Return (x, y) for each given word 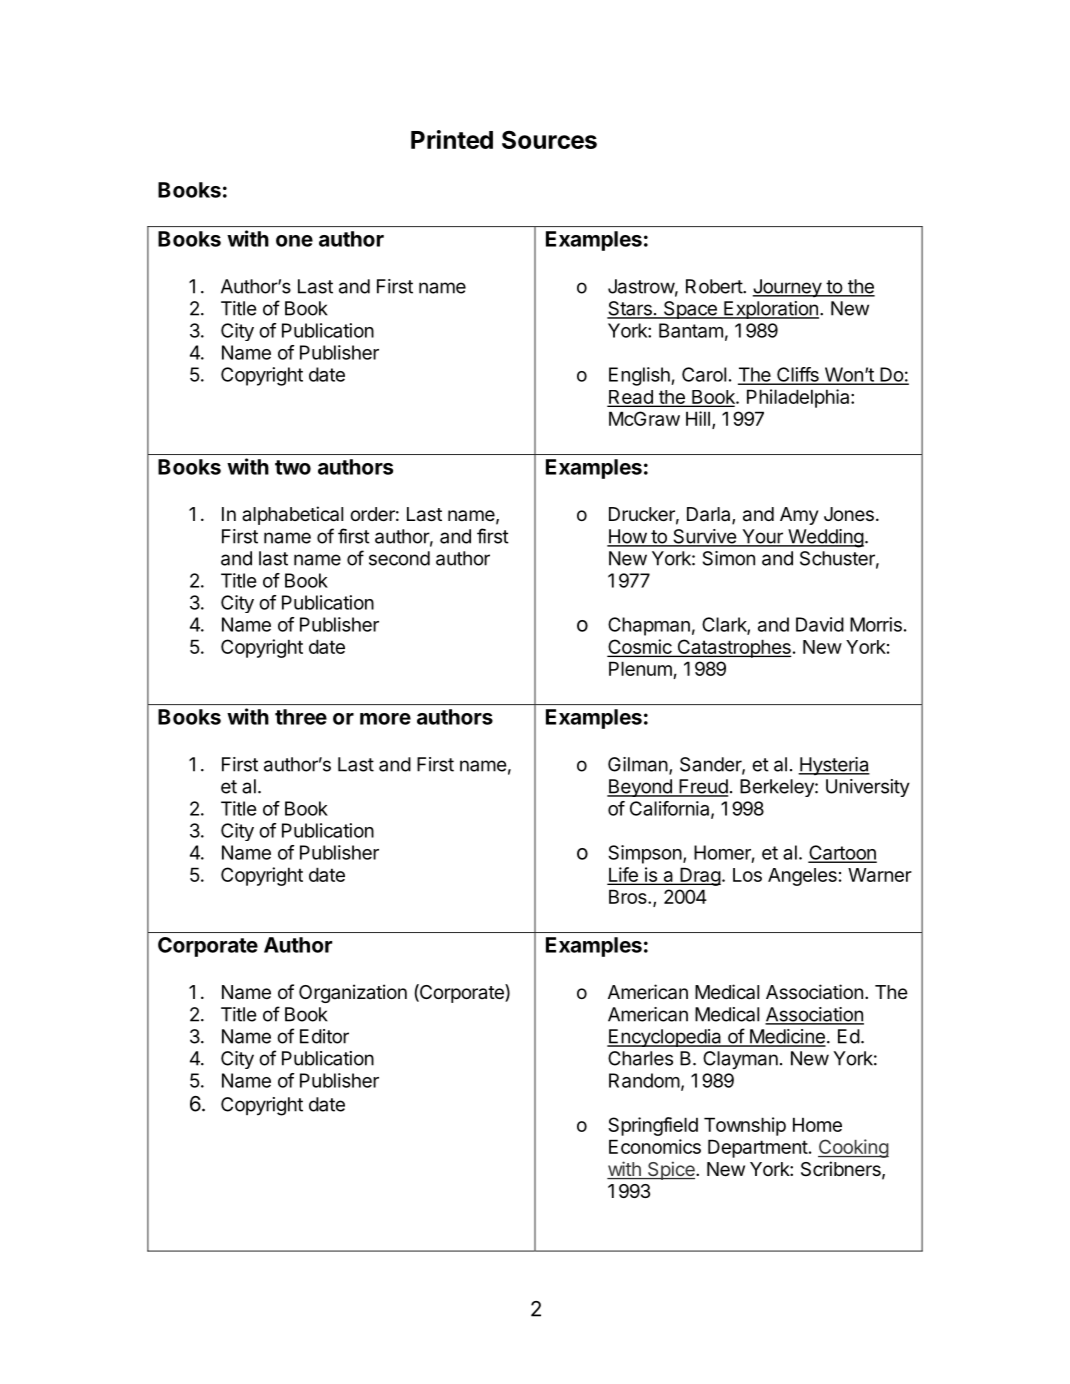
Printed (452, 139)
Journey (788, 288)
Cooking (853, 1148)
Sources (549, 139)
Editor (324, 1036)
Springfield (653, 1126)
